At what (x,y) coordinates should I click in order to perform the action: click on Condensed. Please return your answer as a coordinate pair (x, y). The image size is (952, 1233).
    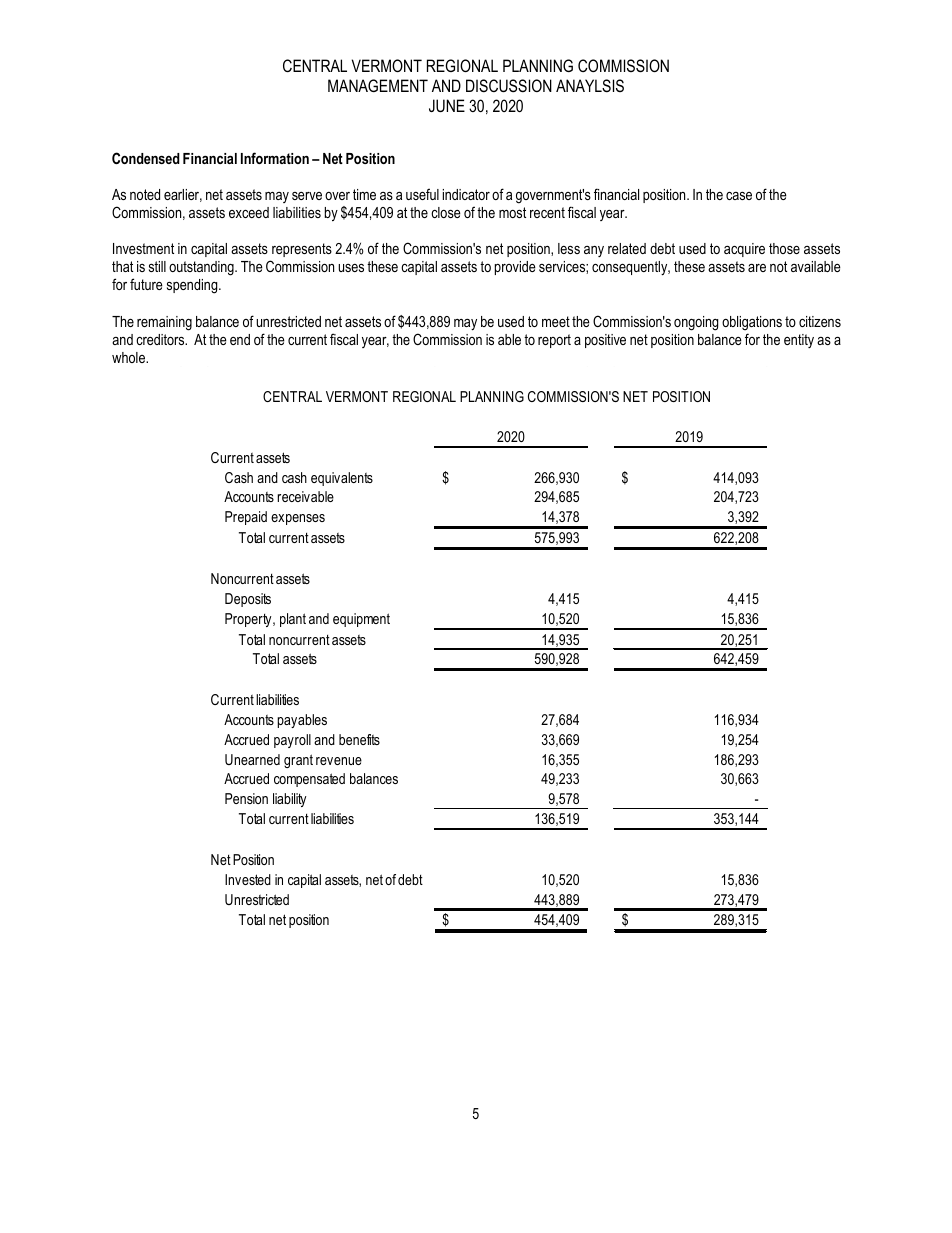
    Looking at the image, I should click on (146, 158).
